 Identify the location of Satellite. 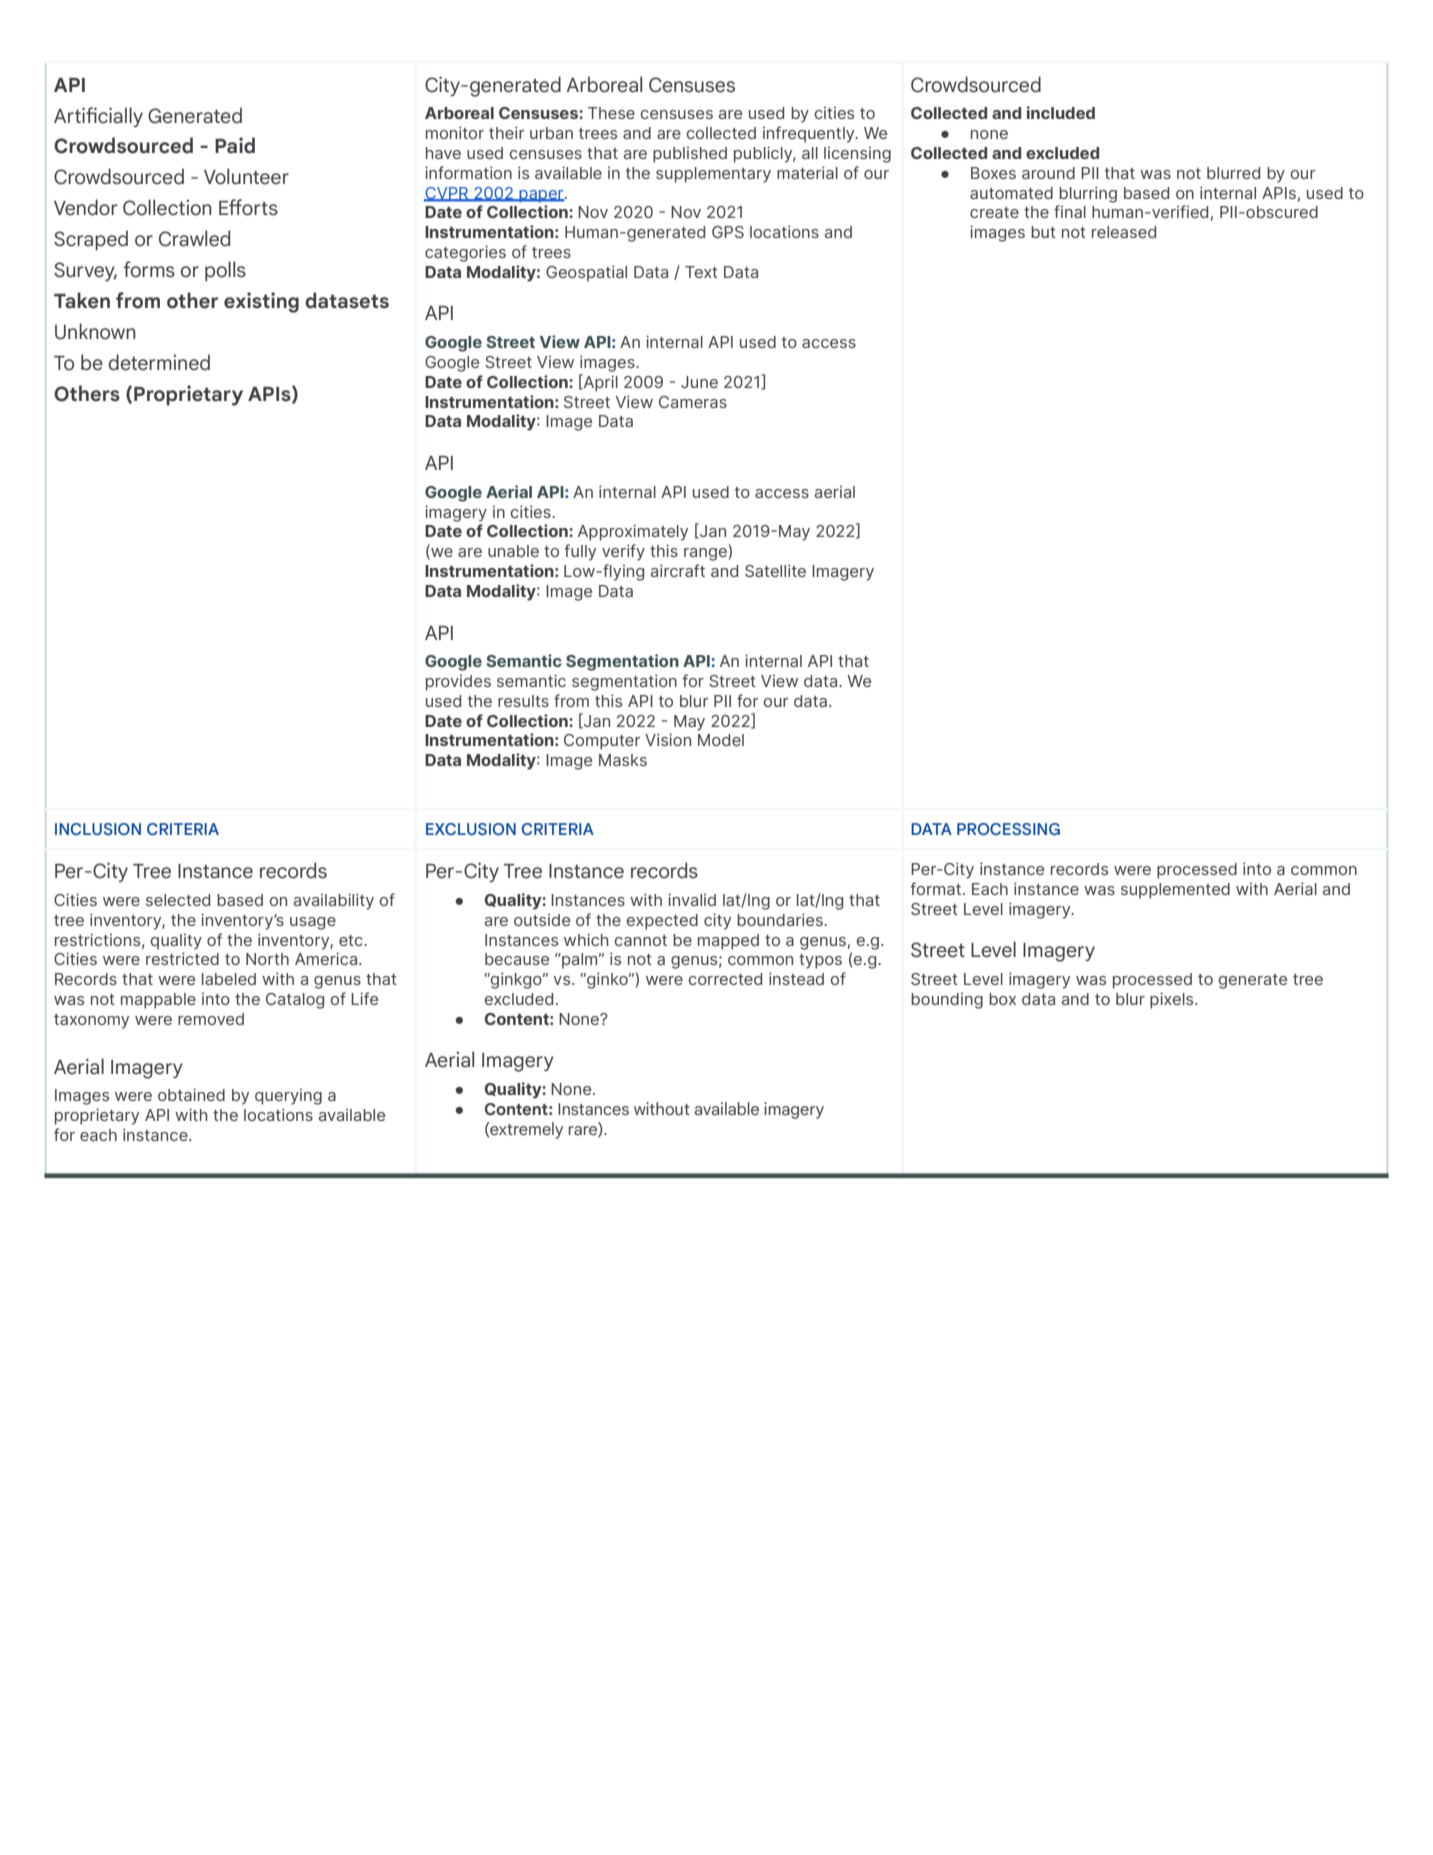
(775, 570).
